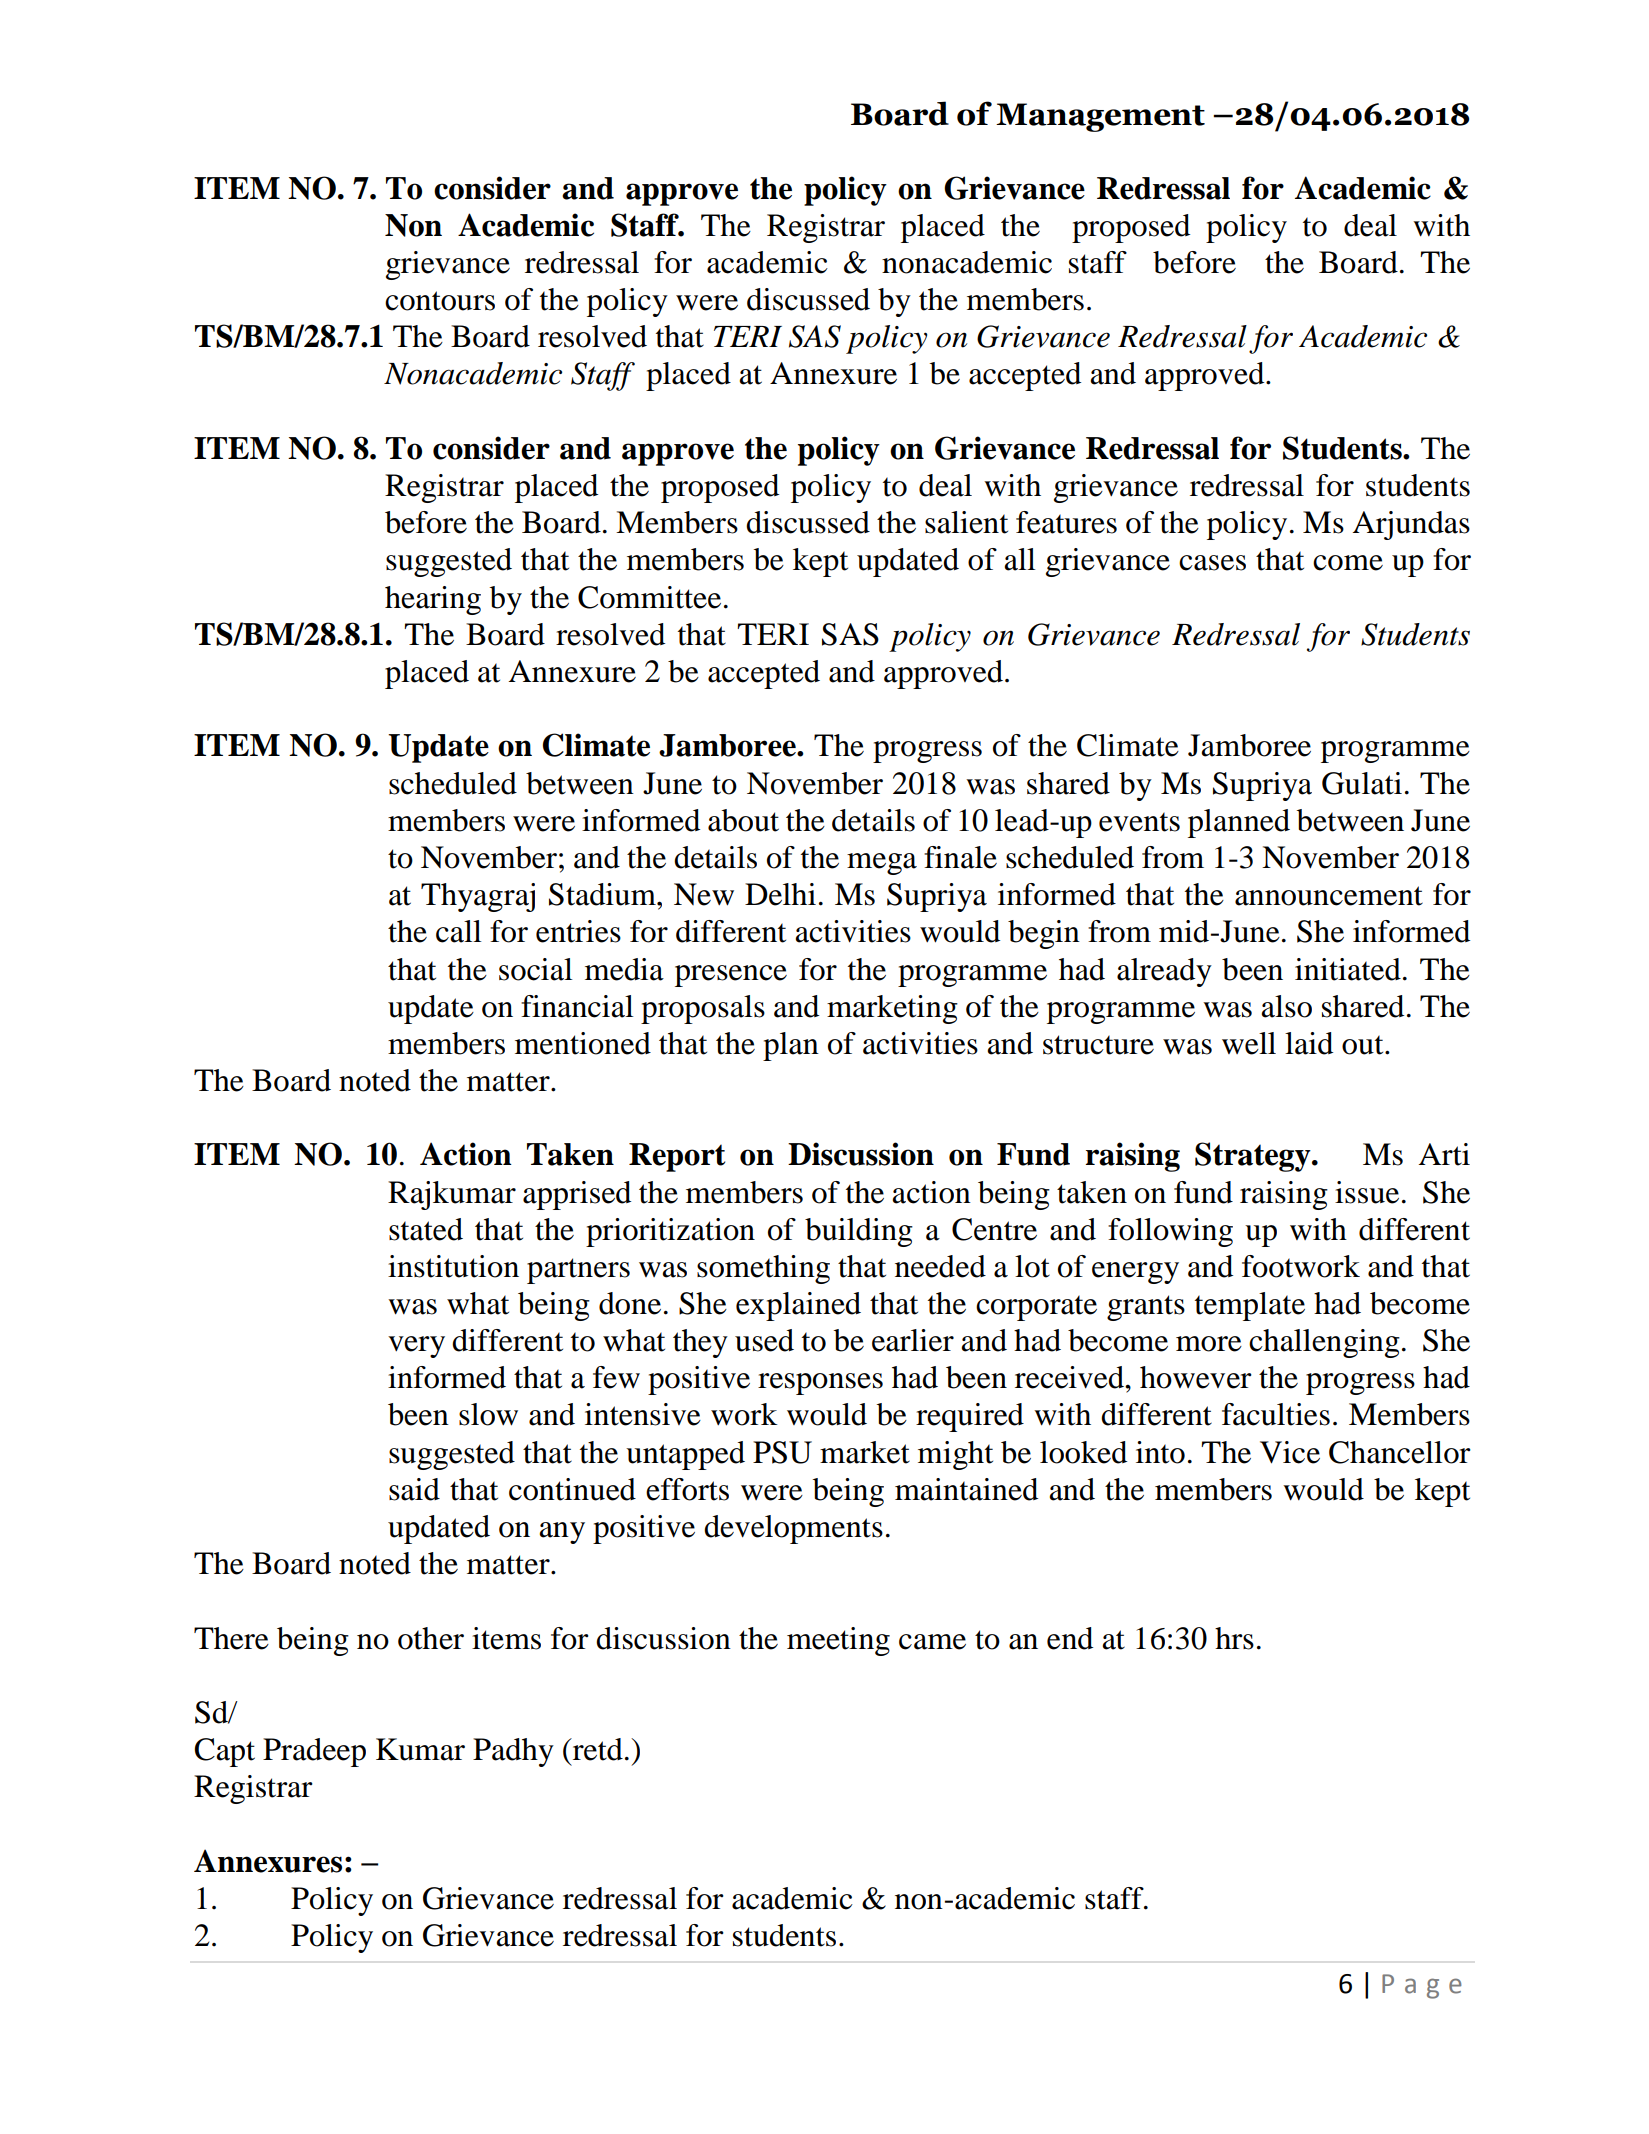 Image resolution: width=1649 pixels, height=2134 pixels. Describe the element at coordinates (1254, 1157) in the document. I see `Strategy` at that location.
